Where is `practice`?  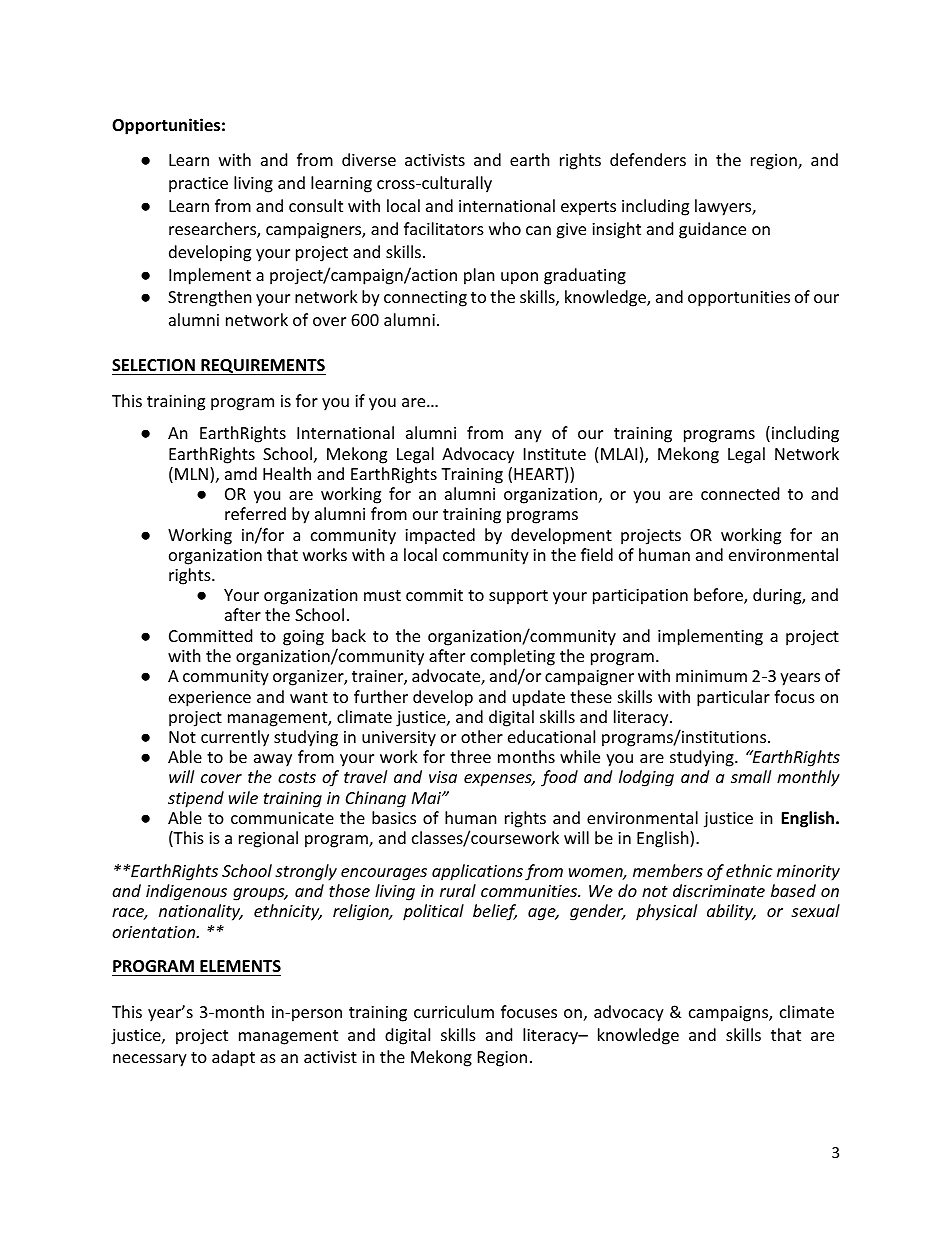
practice is located at coordinates (198, 185).
